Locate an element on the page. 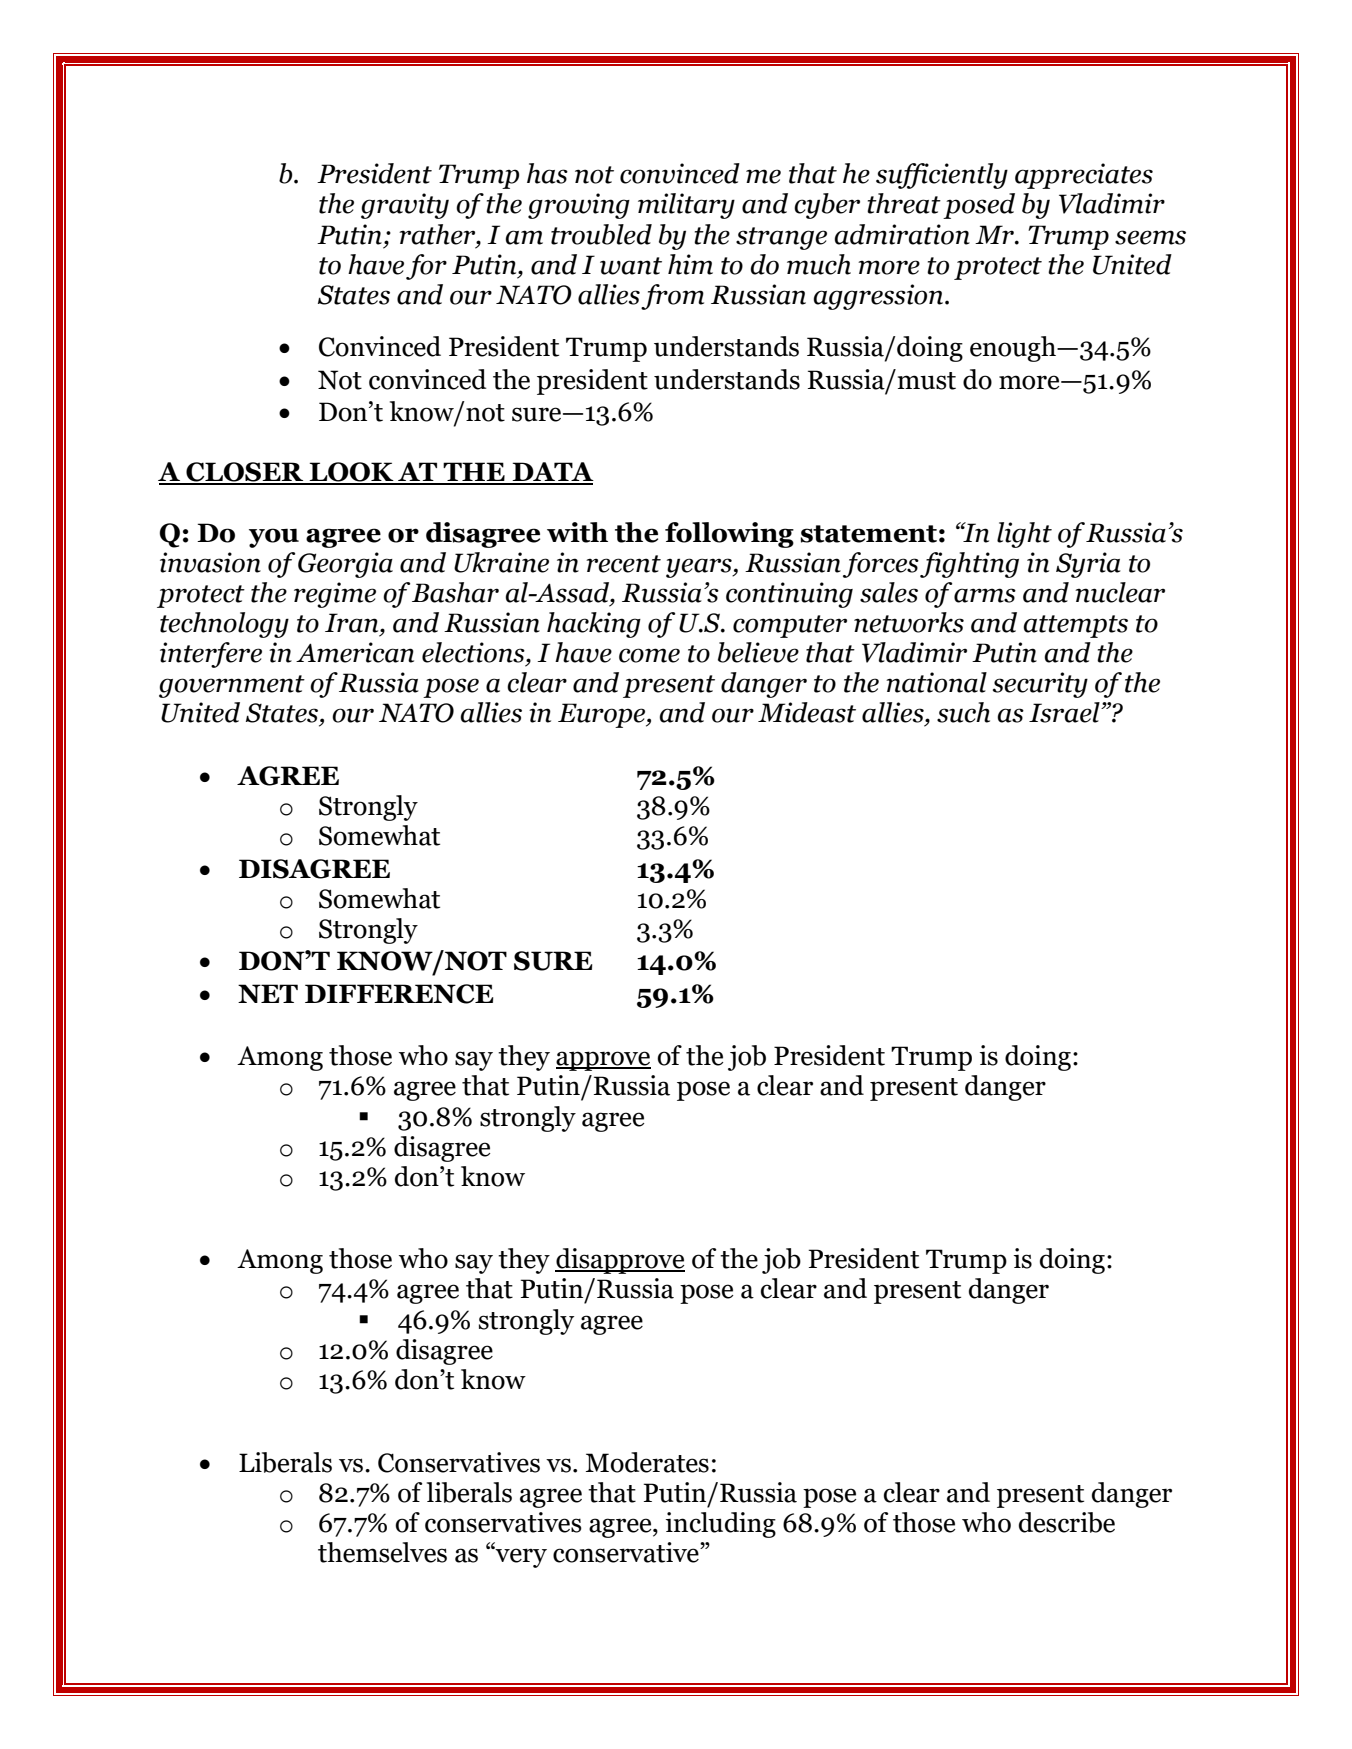 Image resolution: width=1352 pixels, height=1749 pixels. including is located at coordinates (721, 1525).
